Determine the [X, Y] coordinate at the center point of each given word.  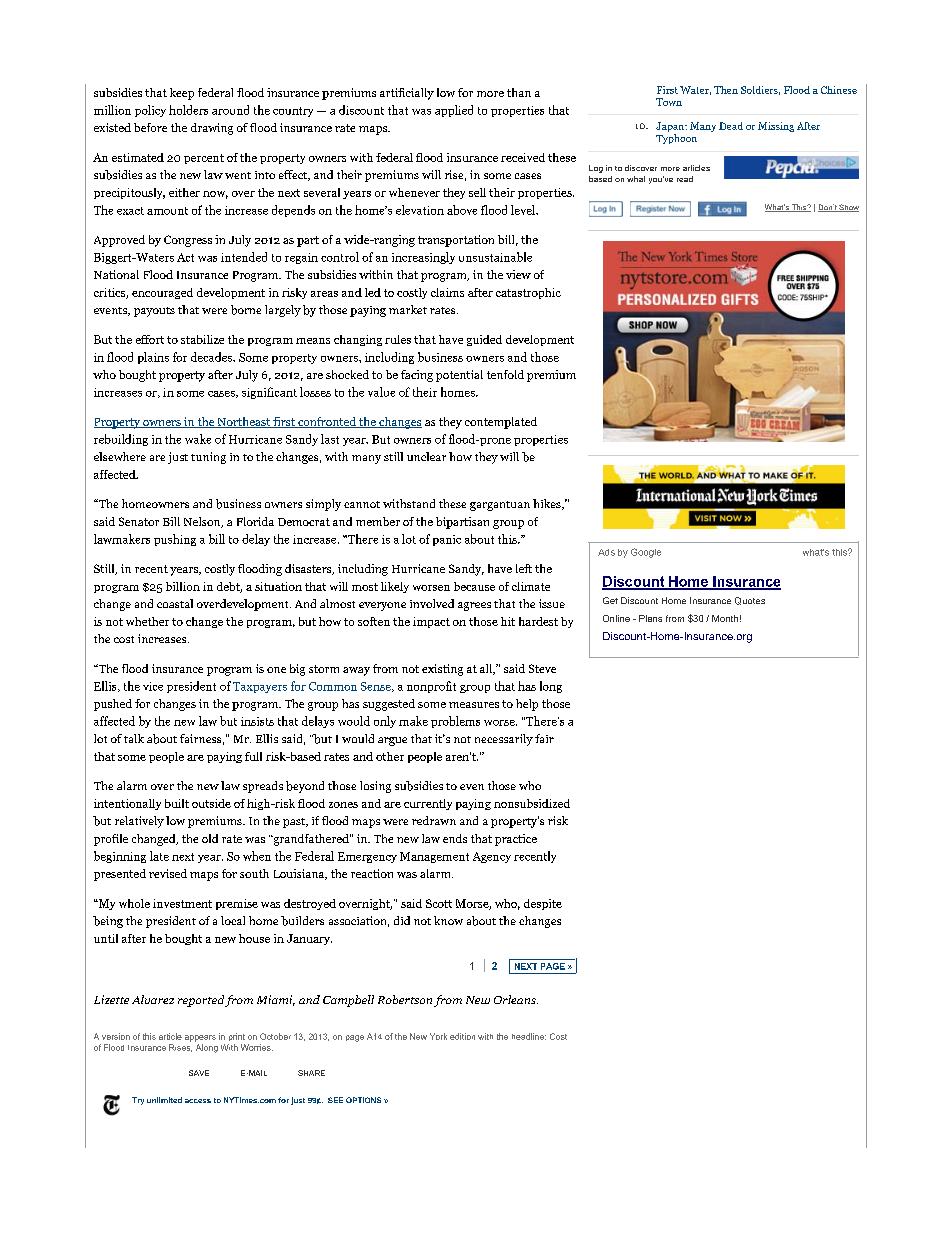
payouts [154, 312]
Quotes [750, 601]
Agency [492, 857]
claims [447, 292]
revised [168, 873]
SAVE [199, 1073]
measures [474, 705]
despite [543, 904]
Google [646, 553]
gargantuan [500, 506]
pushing [175, 540]
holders [188, 110]
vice [153, 686]
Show [848, 208]
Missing [776, 127]
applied [454, 111]
